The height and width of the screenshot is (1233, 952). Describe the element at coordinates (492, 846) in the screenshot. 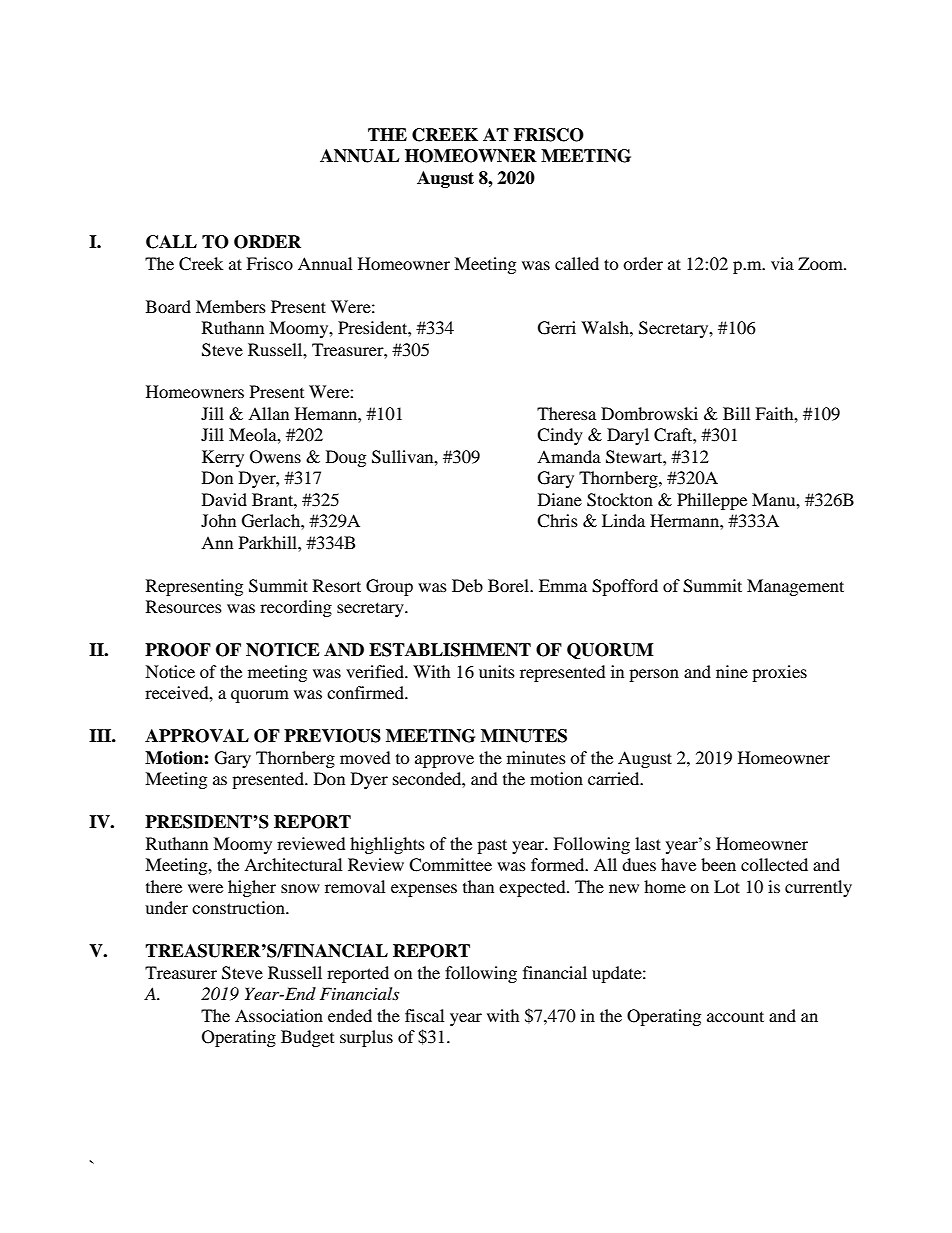

I see `past` at that location.
